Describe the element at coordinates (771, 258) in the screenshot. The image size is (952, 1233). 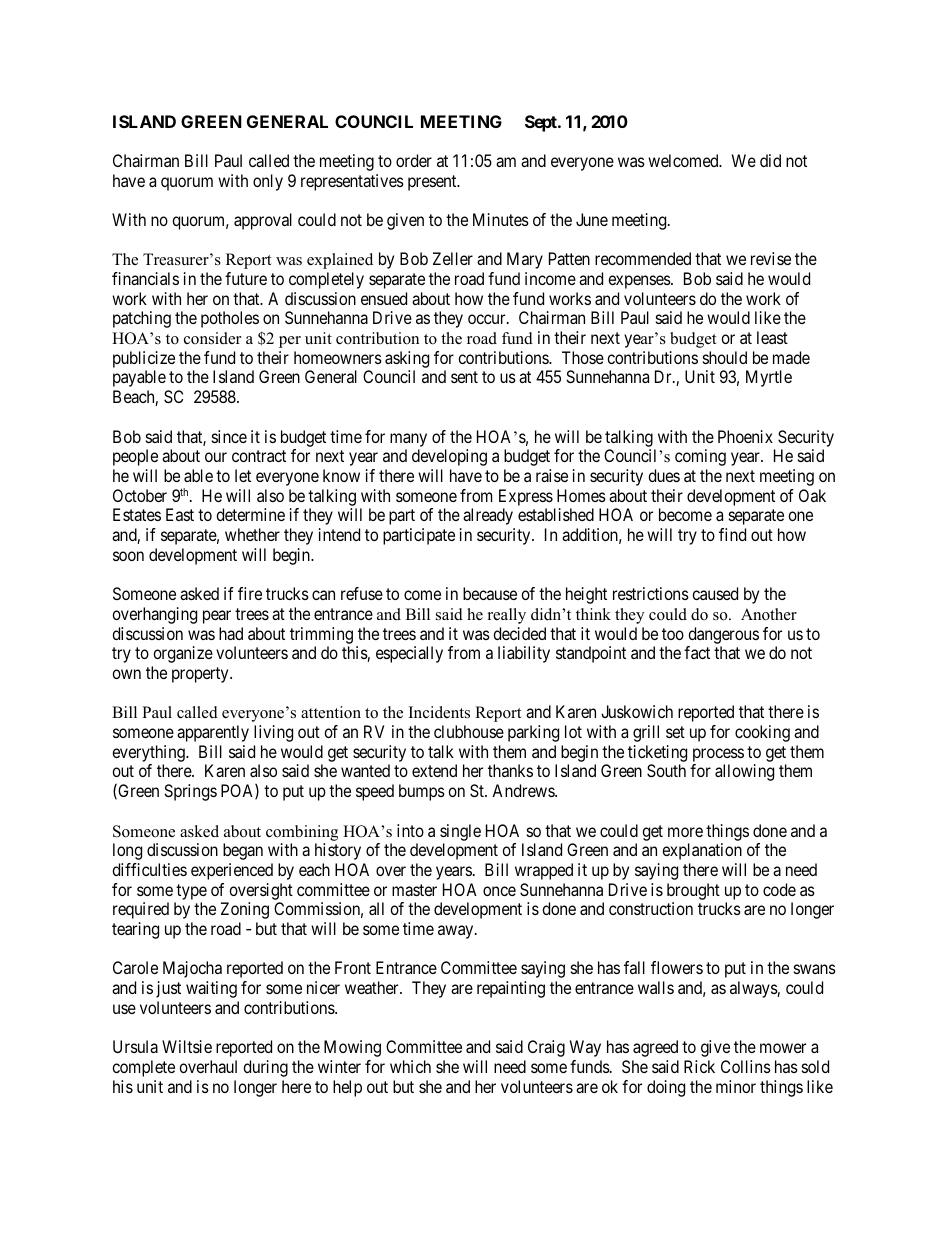
I see `revise` at that location.
